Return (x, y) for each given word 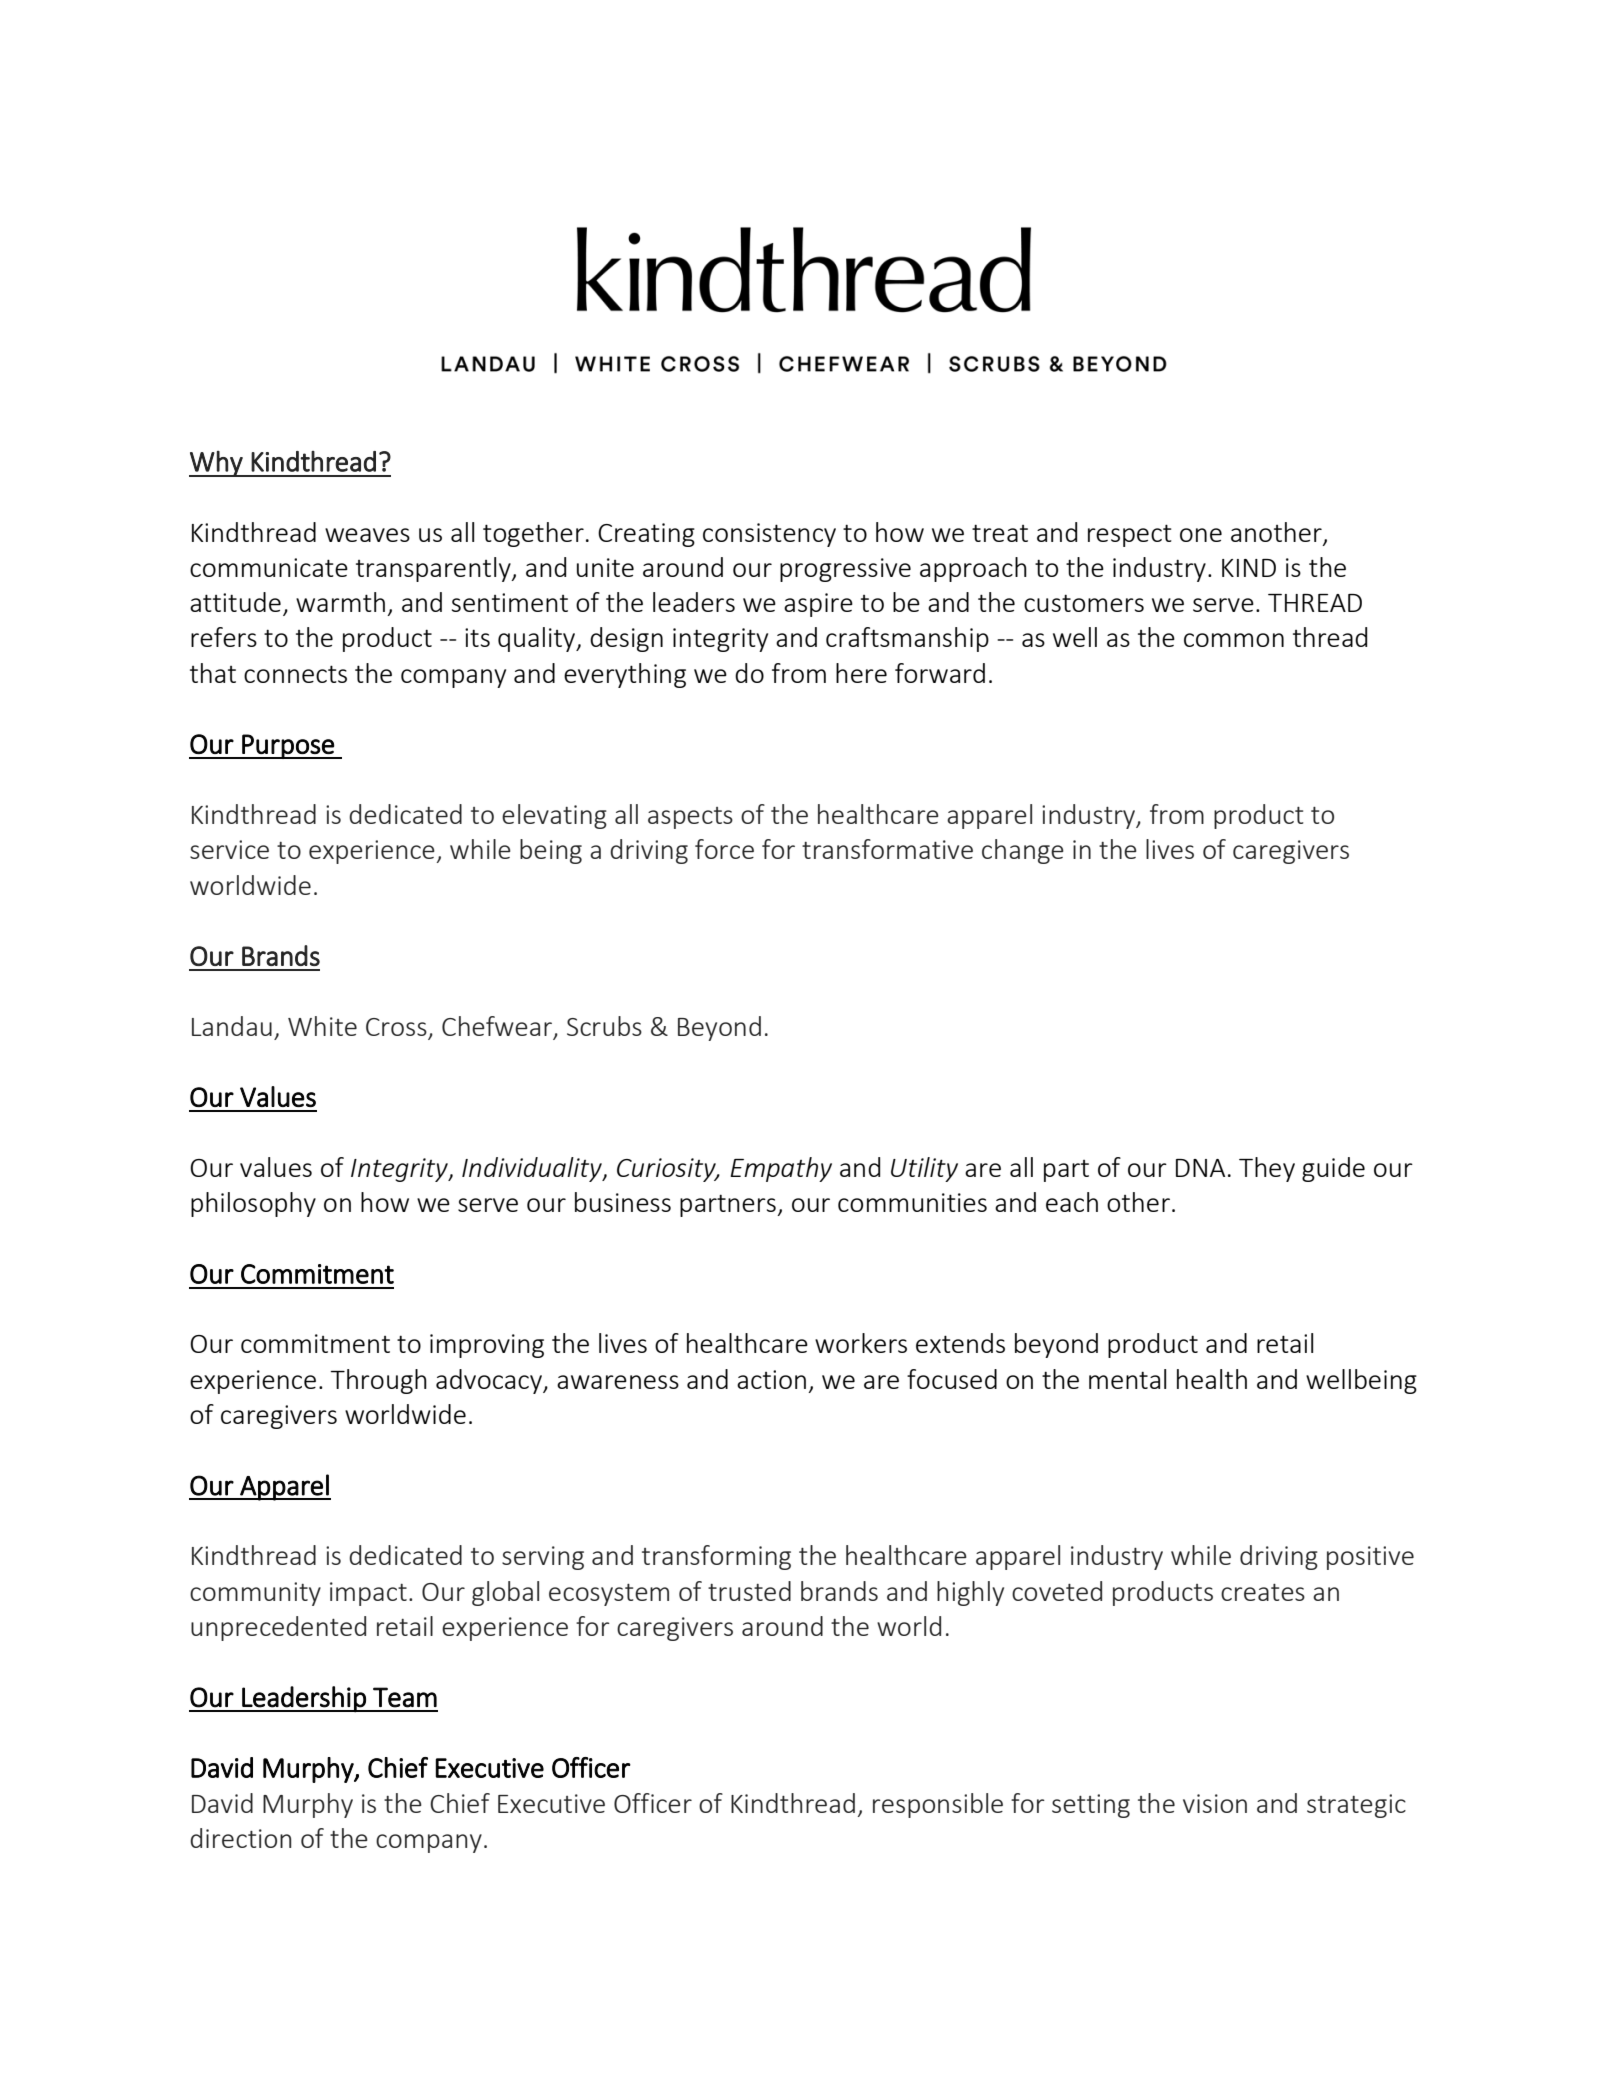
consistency (769, 535)
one (1201, 535)
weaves (367, 535)
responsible (938, 1805)
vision (1215, 1803)
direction (240, 1838)
